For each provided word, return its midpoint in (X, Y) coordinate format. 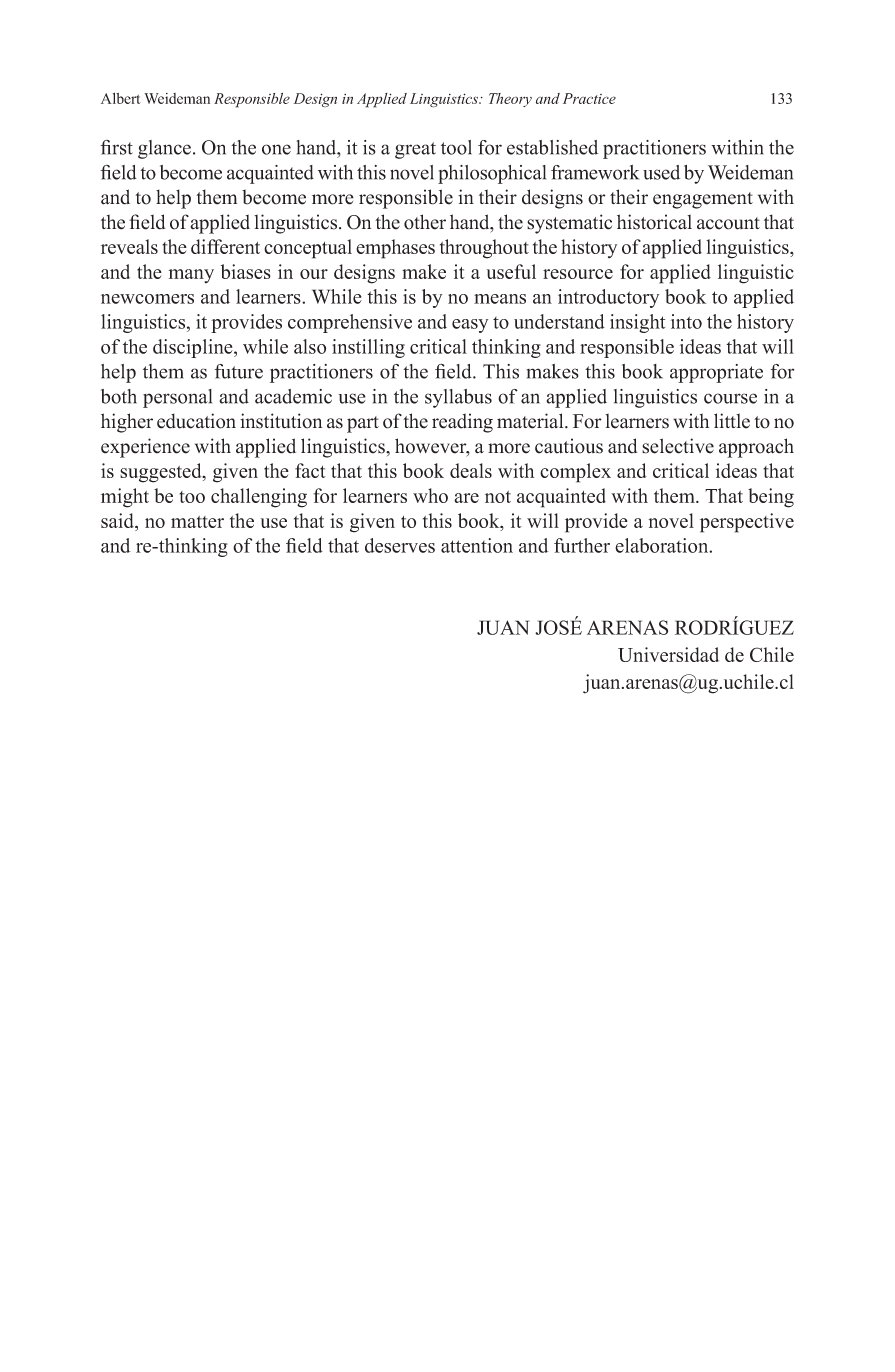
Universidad (668, 654)
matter (197, 522)
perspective (747, 523)
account (728, 223)
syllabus (458, 398)
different (225, 246)
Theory (510, 100)
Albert (121, 98)
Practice (589, 98)
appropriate (716, 373)
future (239, 371)
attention (477, 545)
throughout (484, 249)
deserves (400, 545)
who (430, 495)
